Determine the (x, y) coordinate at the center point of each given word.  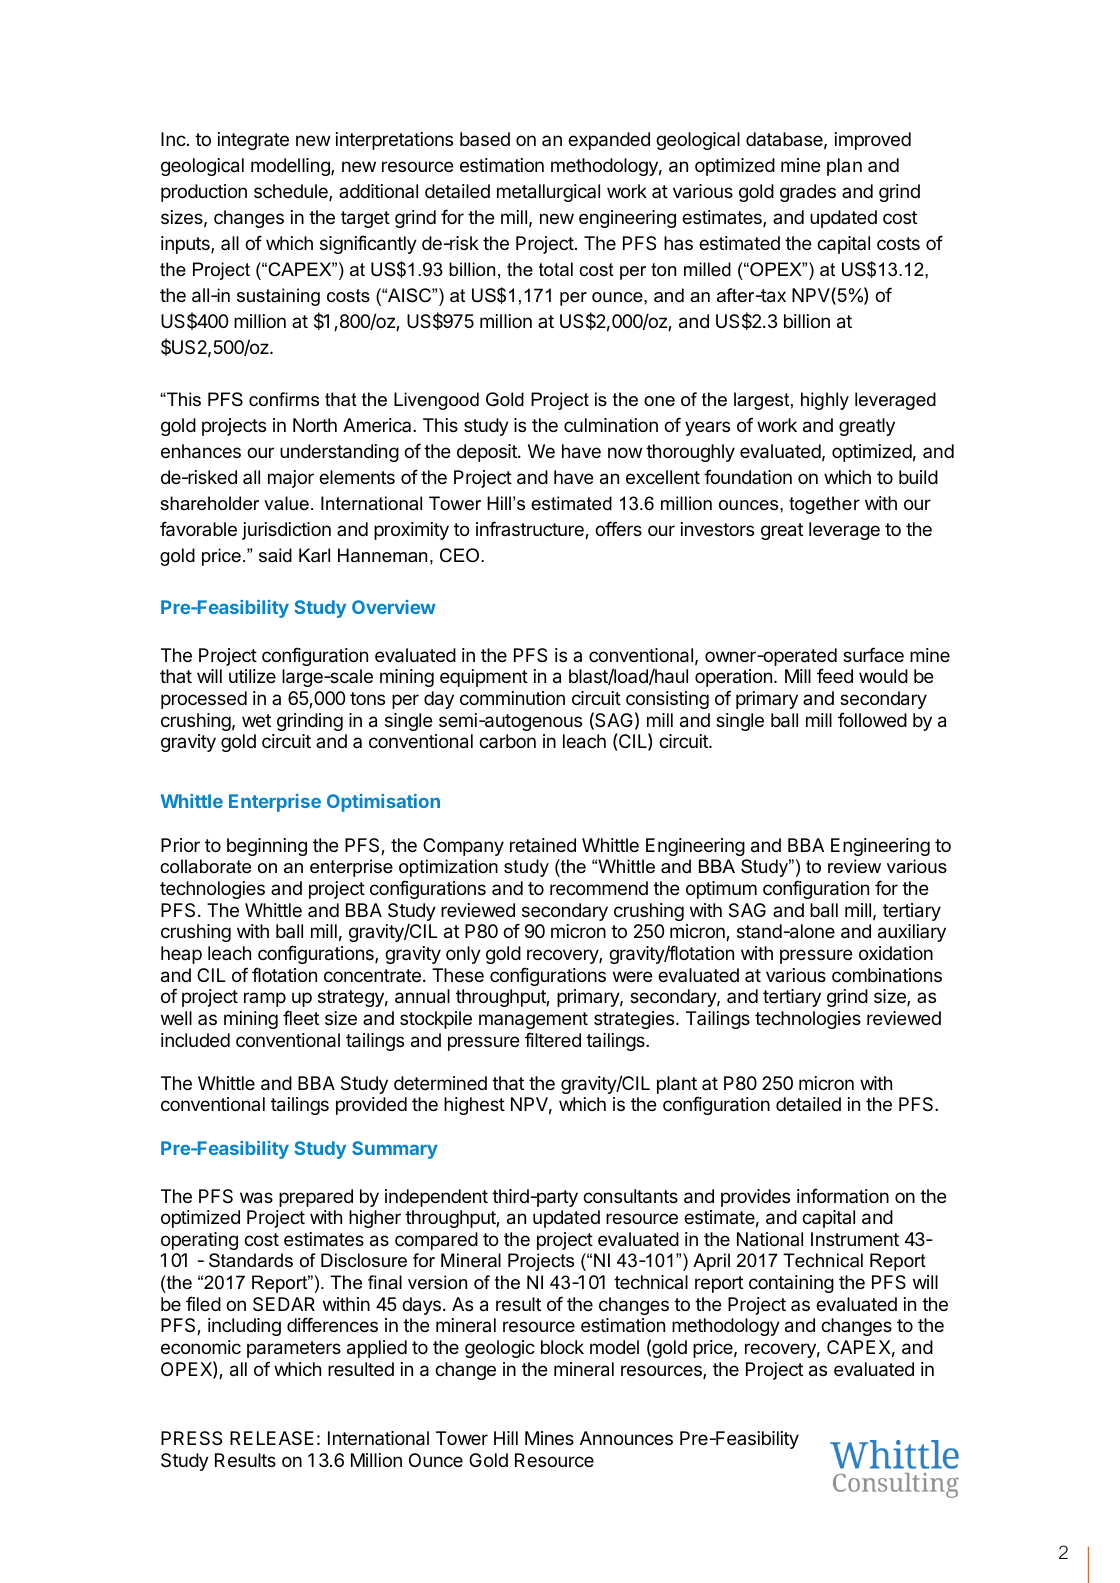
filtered (553, 1039)
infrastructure (531, 530)
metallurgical (548, 193)
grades (808, 193)
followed (872, 719)
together (824, 505)
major (291, 479)
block (562, 1347)
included (195, 1040)
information (843, 1195)
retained (543, 845)
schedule (292, 192)
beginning (267, 847)
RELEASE (272, 1438)
